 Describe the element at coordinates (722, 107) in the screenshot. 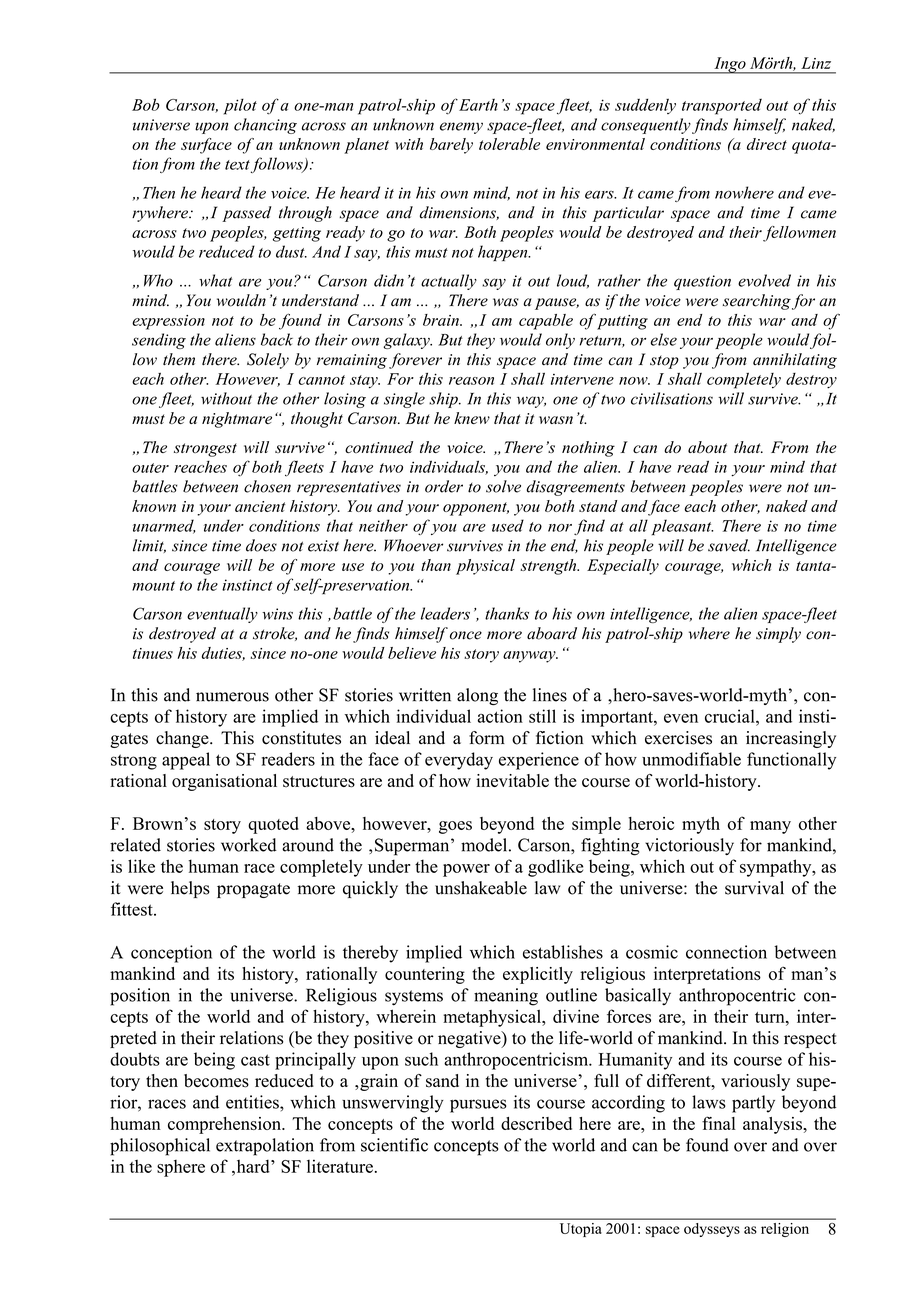

I see `transported` at that location.
